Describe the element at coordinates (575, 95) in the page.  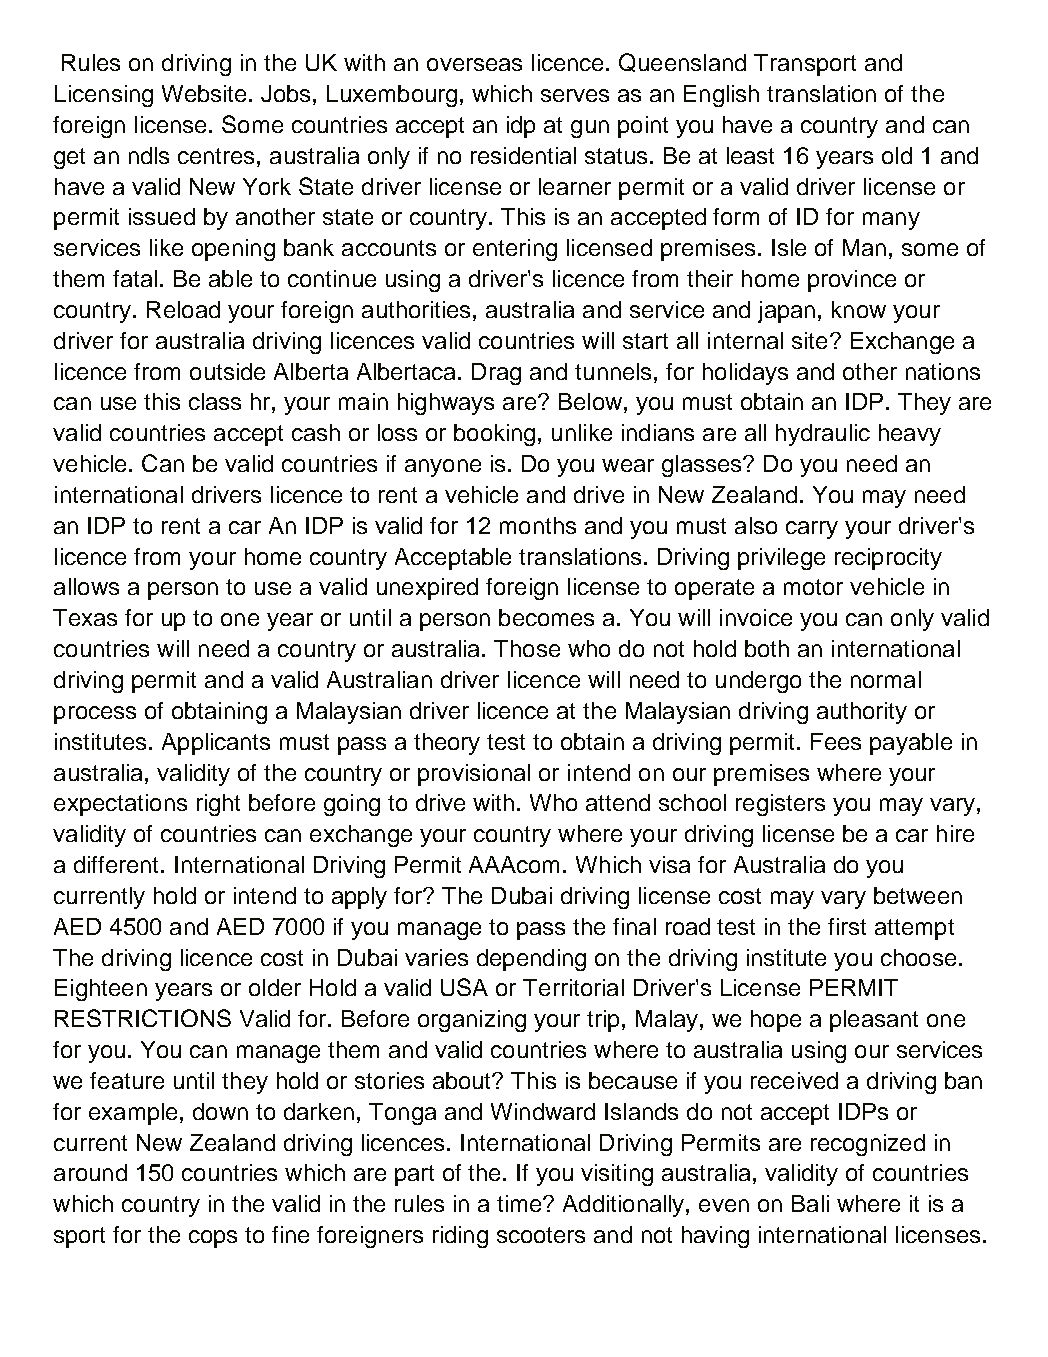
I see `serves` at that location.
